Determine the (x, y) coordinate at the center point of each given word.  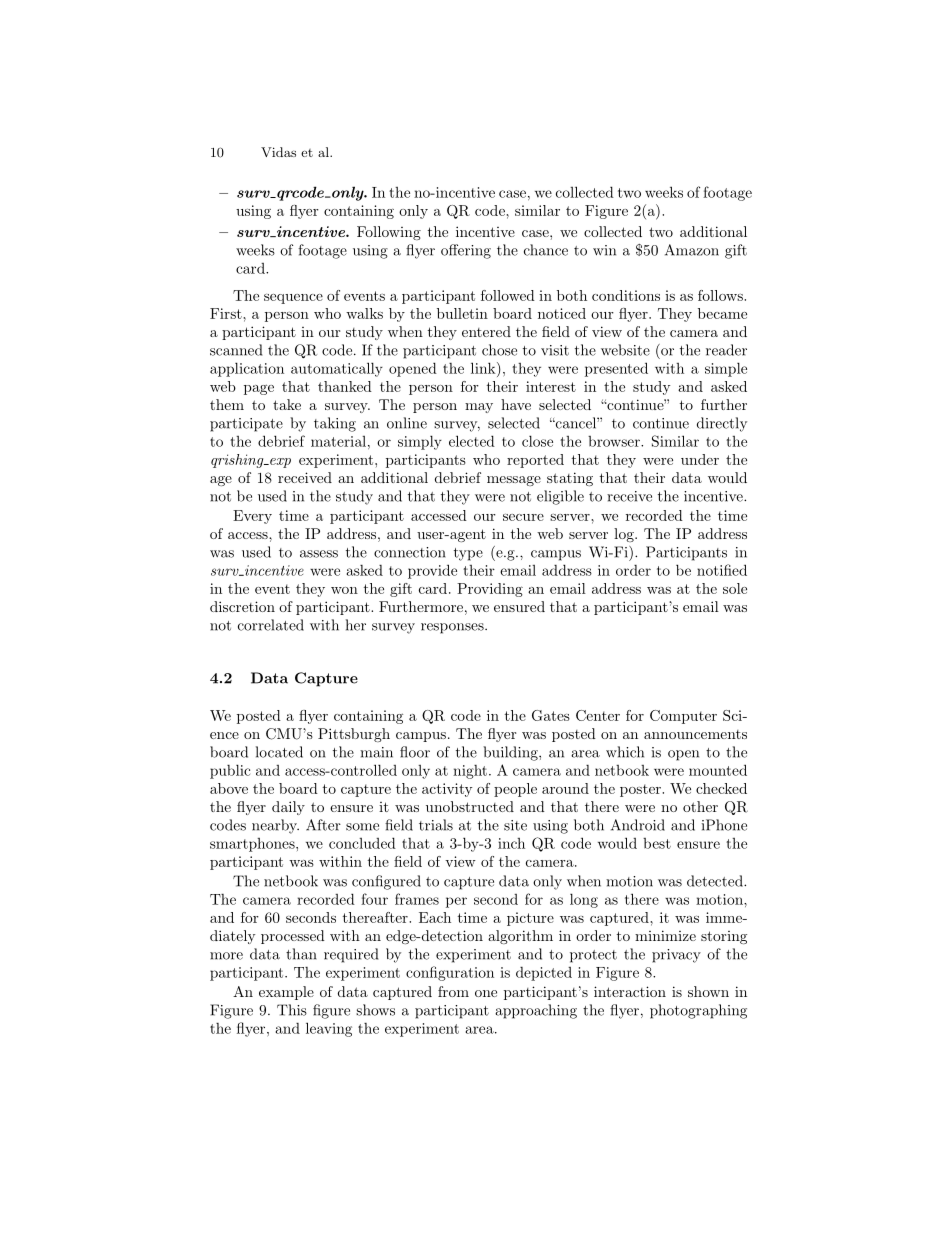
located (279, 752)
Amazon (692, 250)
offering (466, 251)
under (700, 459)
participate (246, 425)
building (511, 753)
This (292, 1010)
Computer (683, 717)
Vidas (278, 152)
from (453, 991)
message (514, 481)
